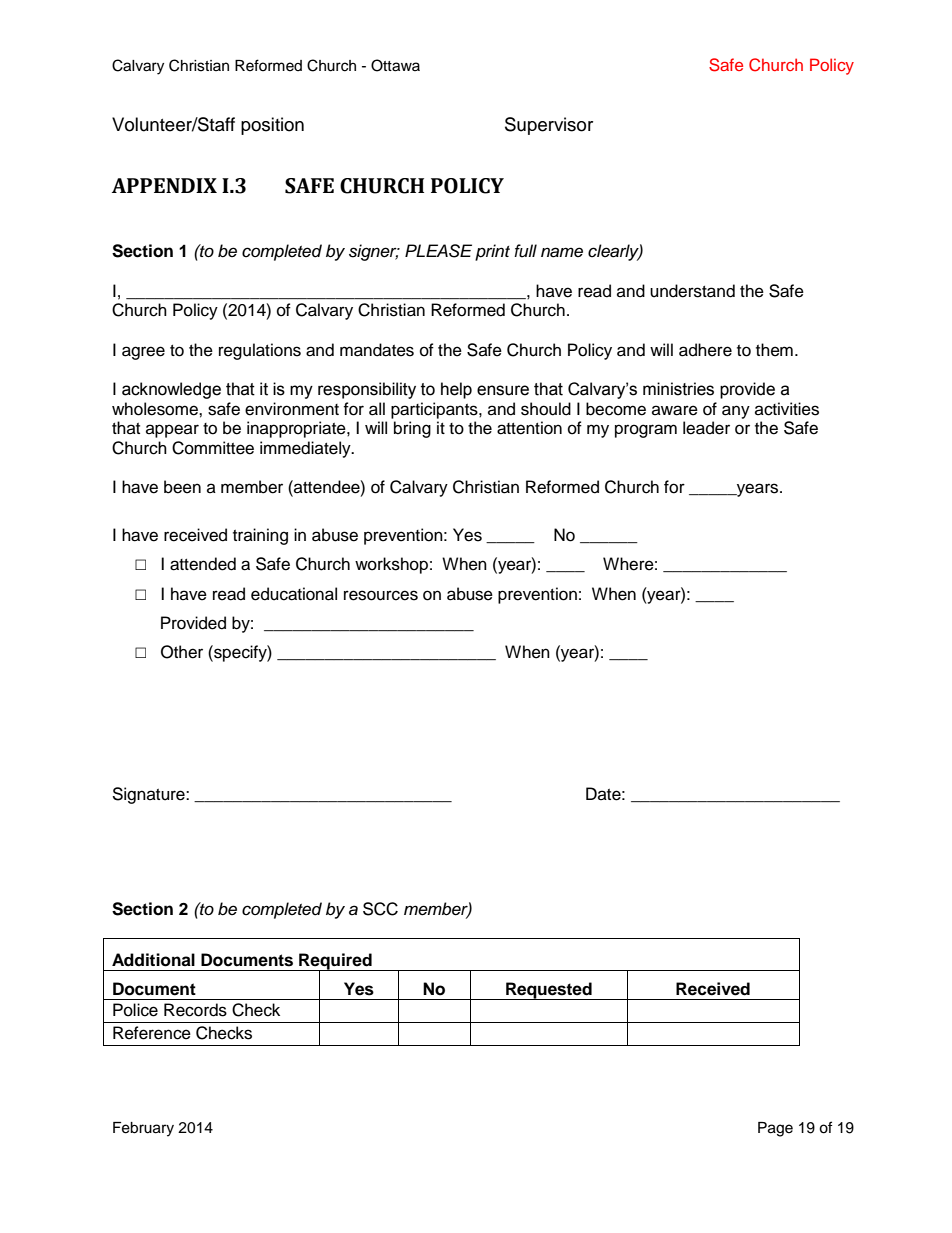 The image size is (952, 1233). Describe the element at coordinates (549, 126) in the screenshot. I see `Supervisor` at that location.
